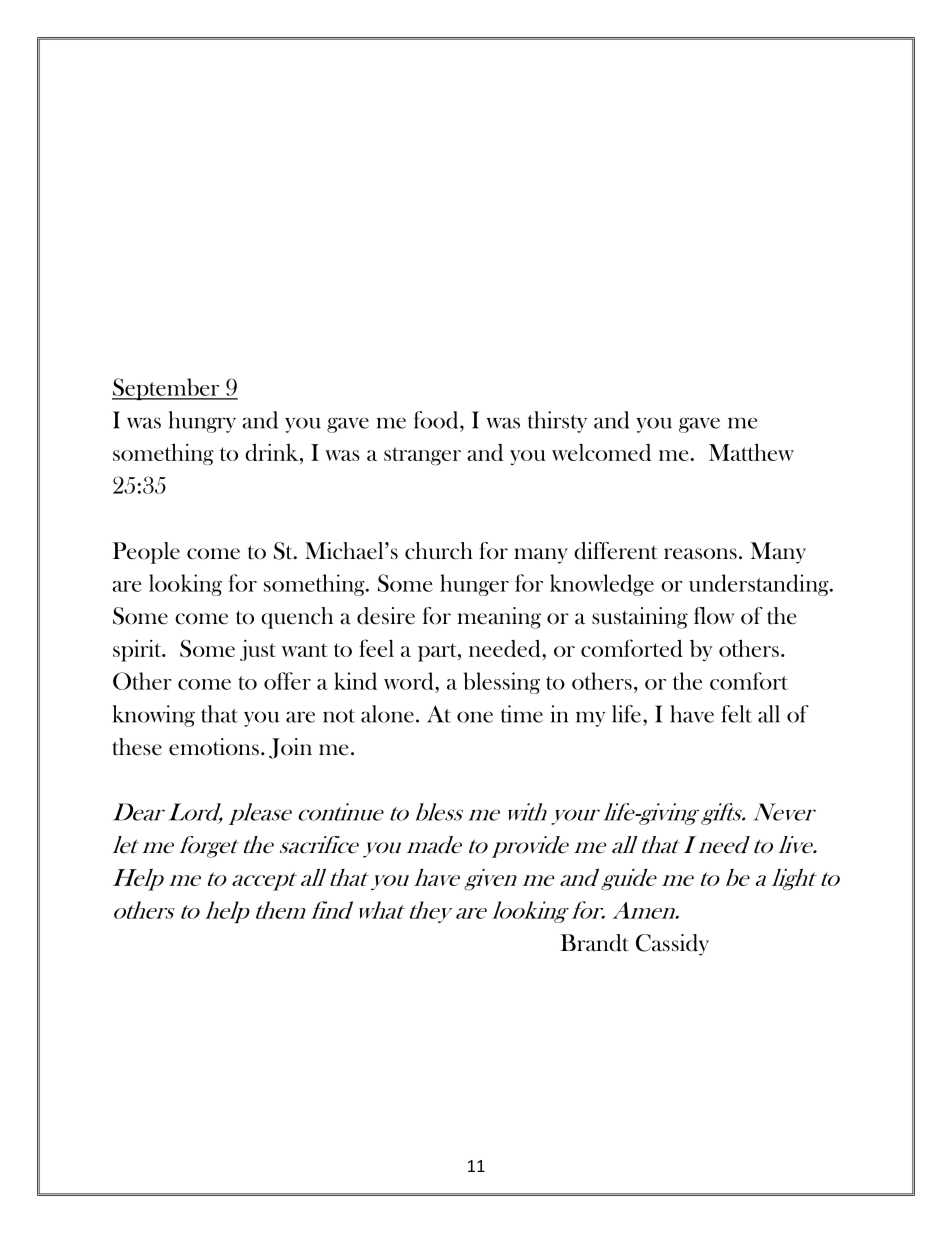 This screenshot has height=1233, width=952. What do you see at coordinates (522, 714) in the screenshot?
I see `time` at bounding box center [522, 714].
